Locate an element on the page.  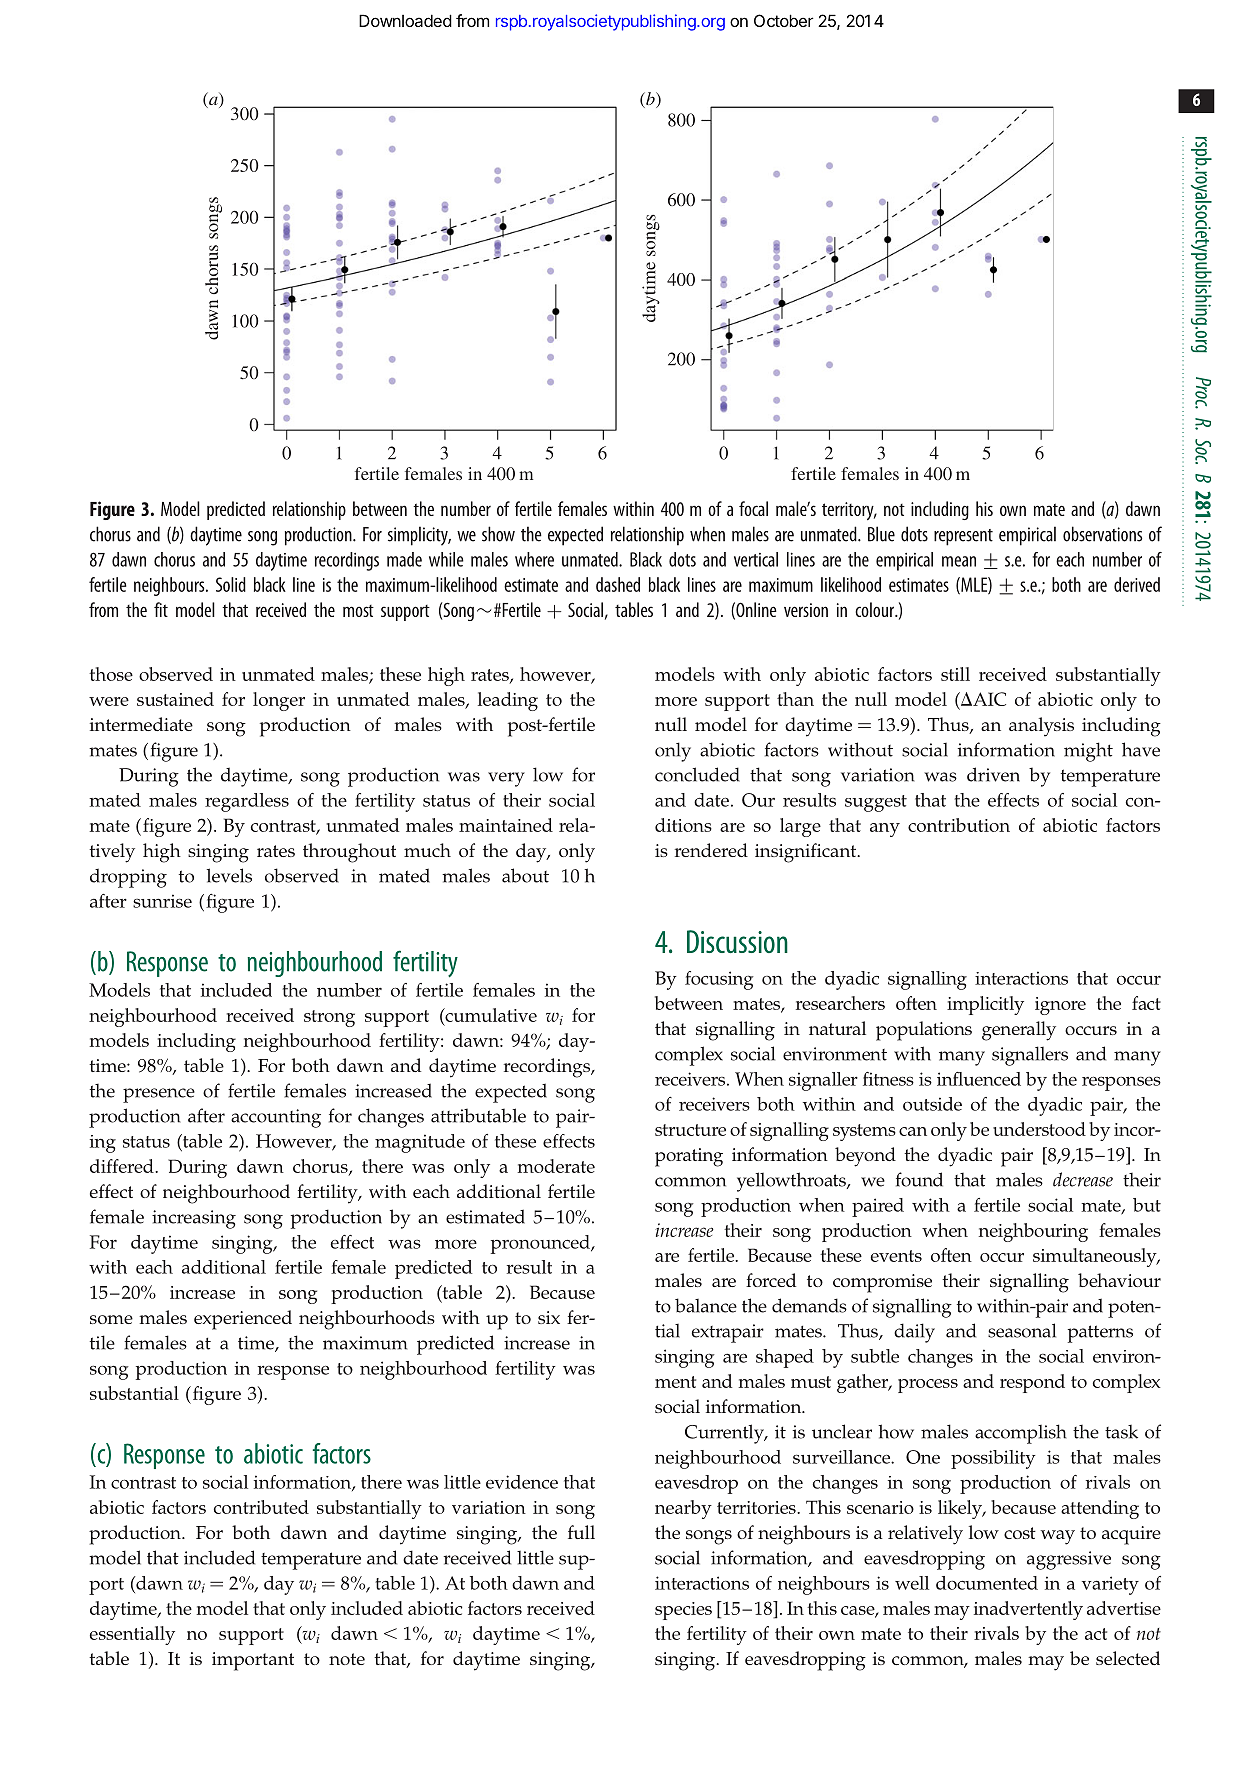
rendered is located at coordinates (711, 850).
